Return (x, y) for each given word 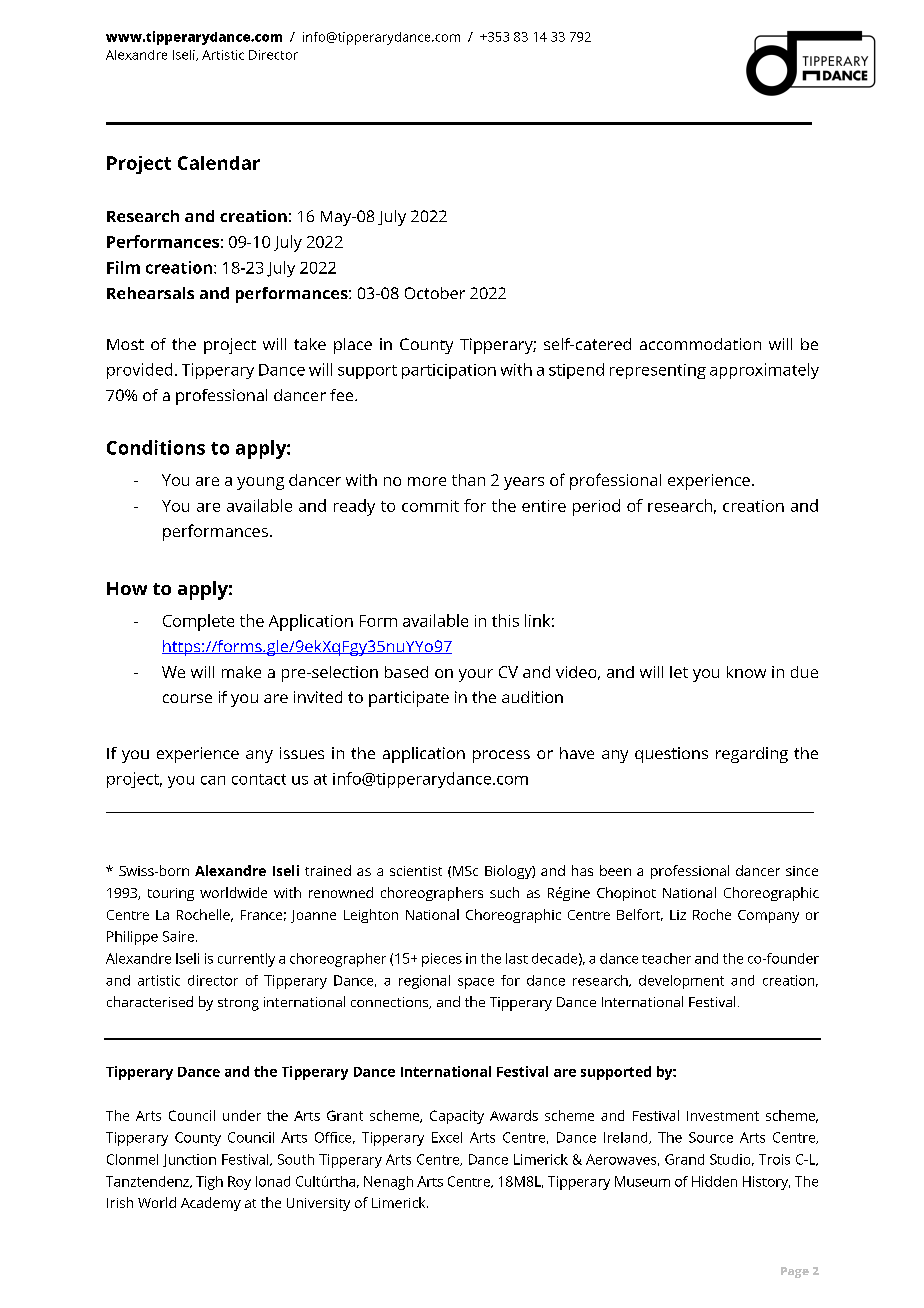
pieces (442, 960)
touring (171, 894)
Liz (678, 915)
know (746, 672)
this (505, 620)
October (435, 293)
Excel (447, 1137)
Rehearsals (150, 293)
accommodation (700, 344)
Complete (198, 622)
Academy (211, 1204)
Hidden (714, 1181)
